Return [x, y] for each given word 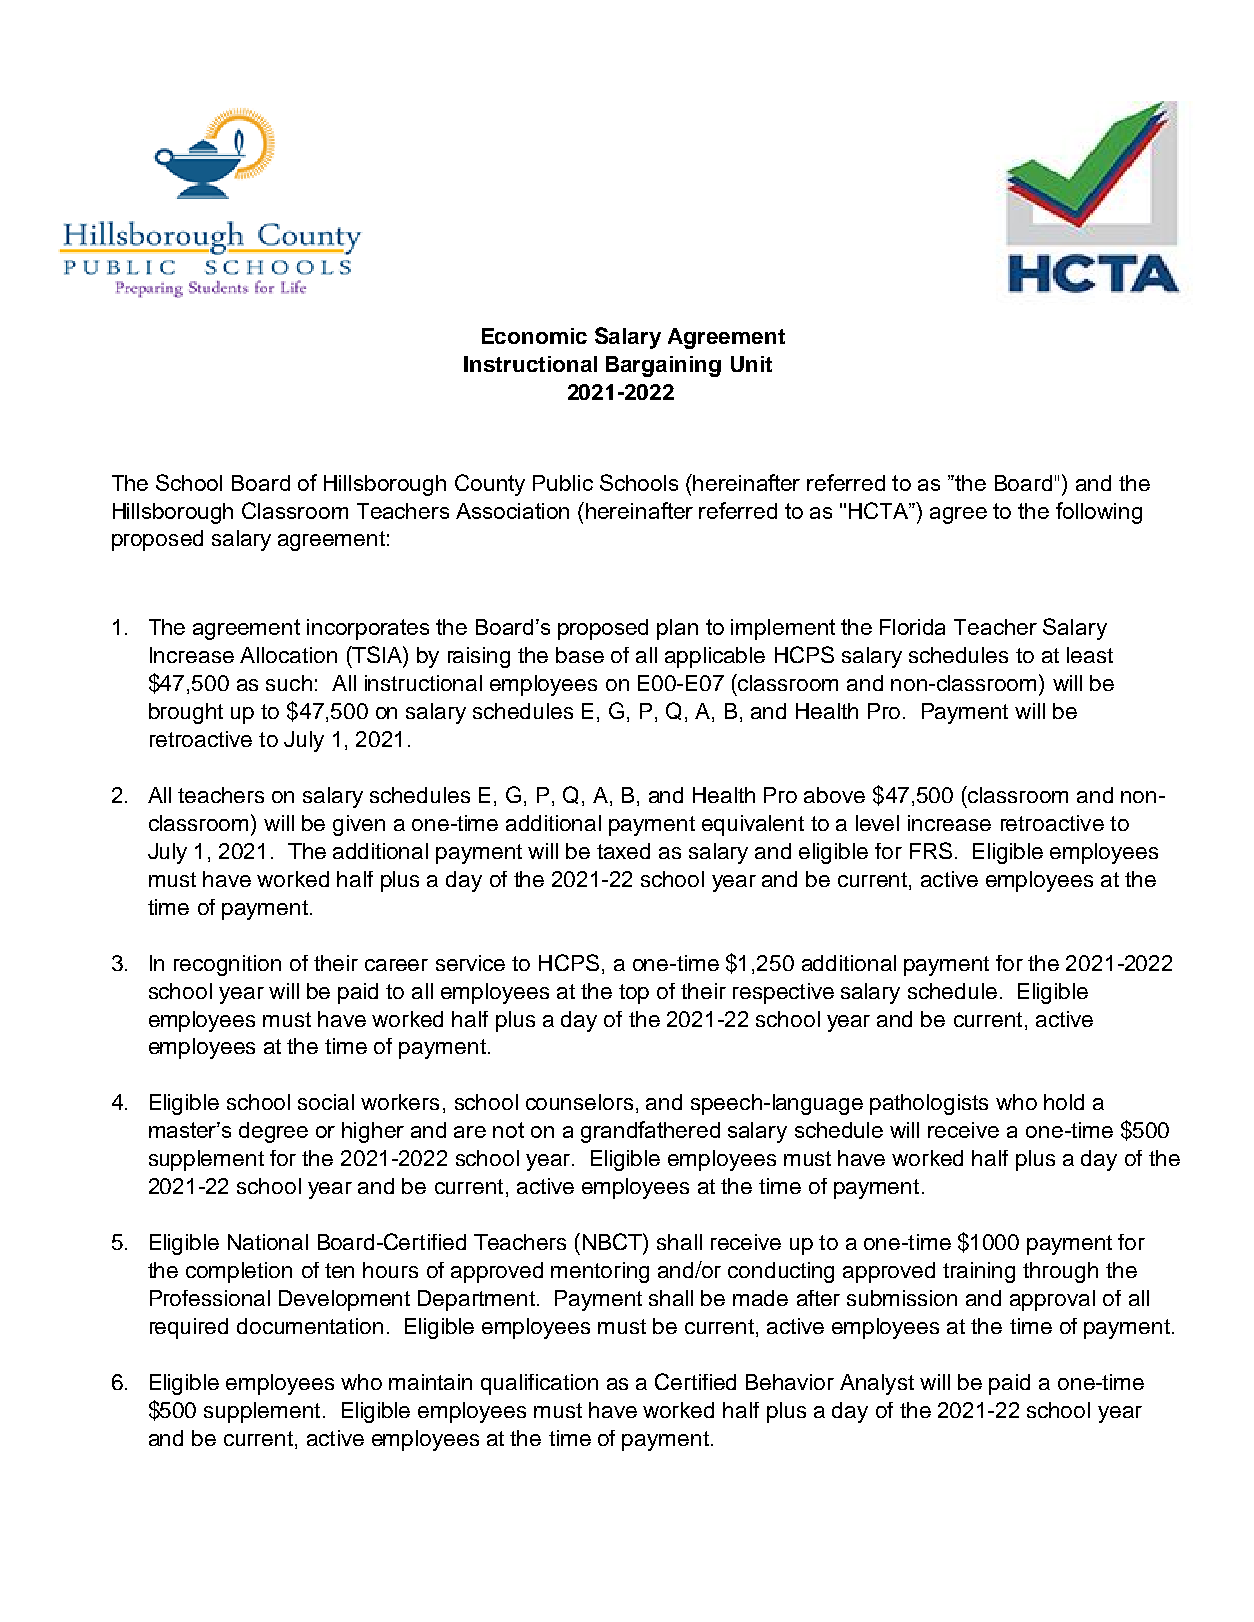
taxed [623, 851]
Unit [751, 364]
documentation [310, 1326]
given [359, 825]
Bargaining [663, 366]
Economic [534, 336]
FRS [931, 850]
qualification [539, 1384]
